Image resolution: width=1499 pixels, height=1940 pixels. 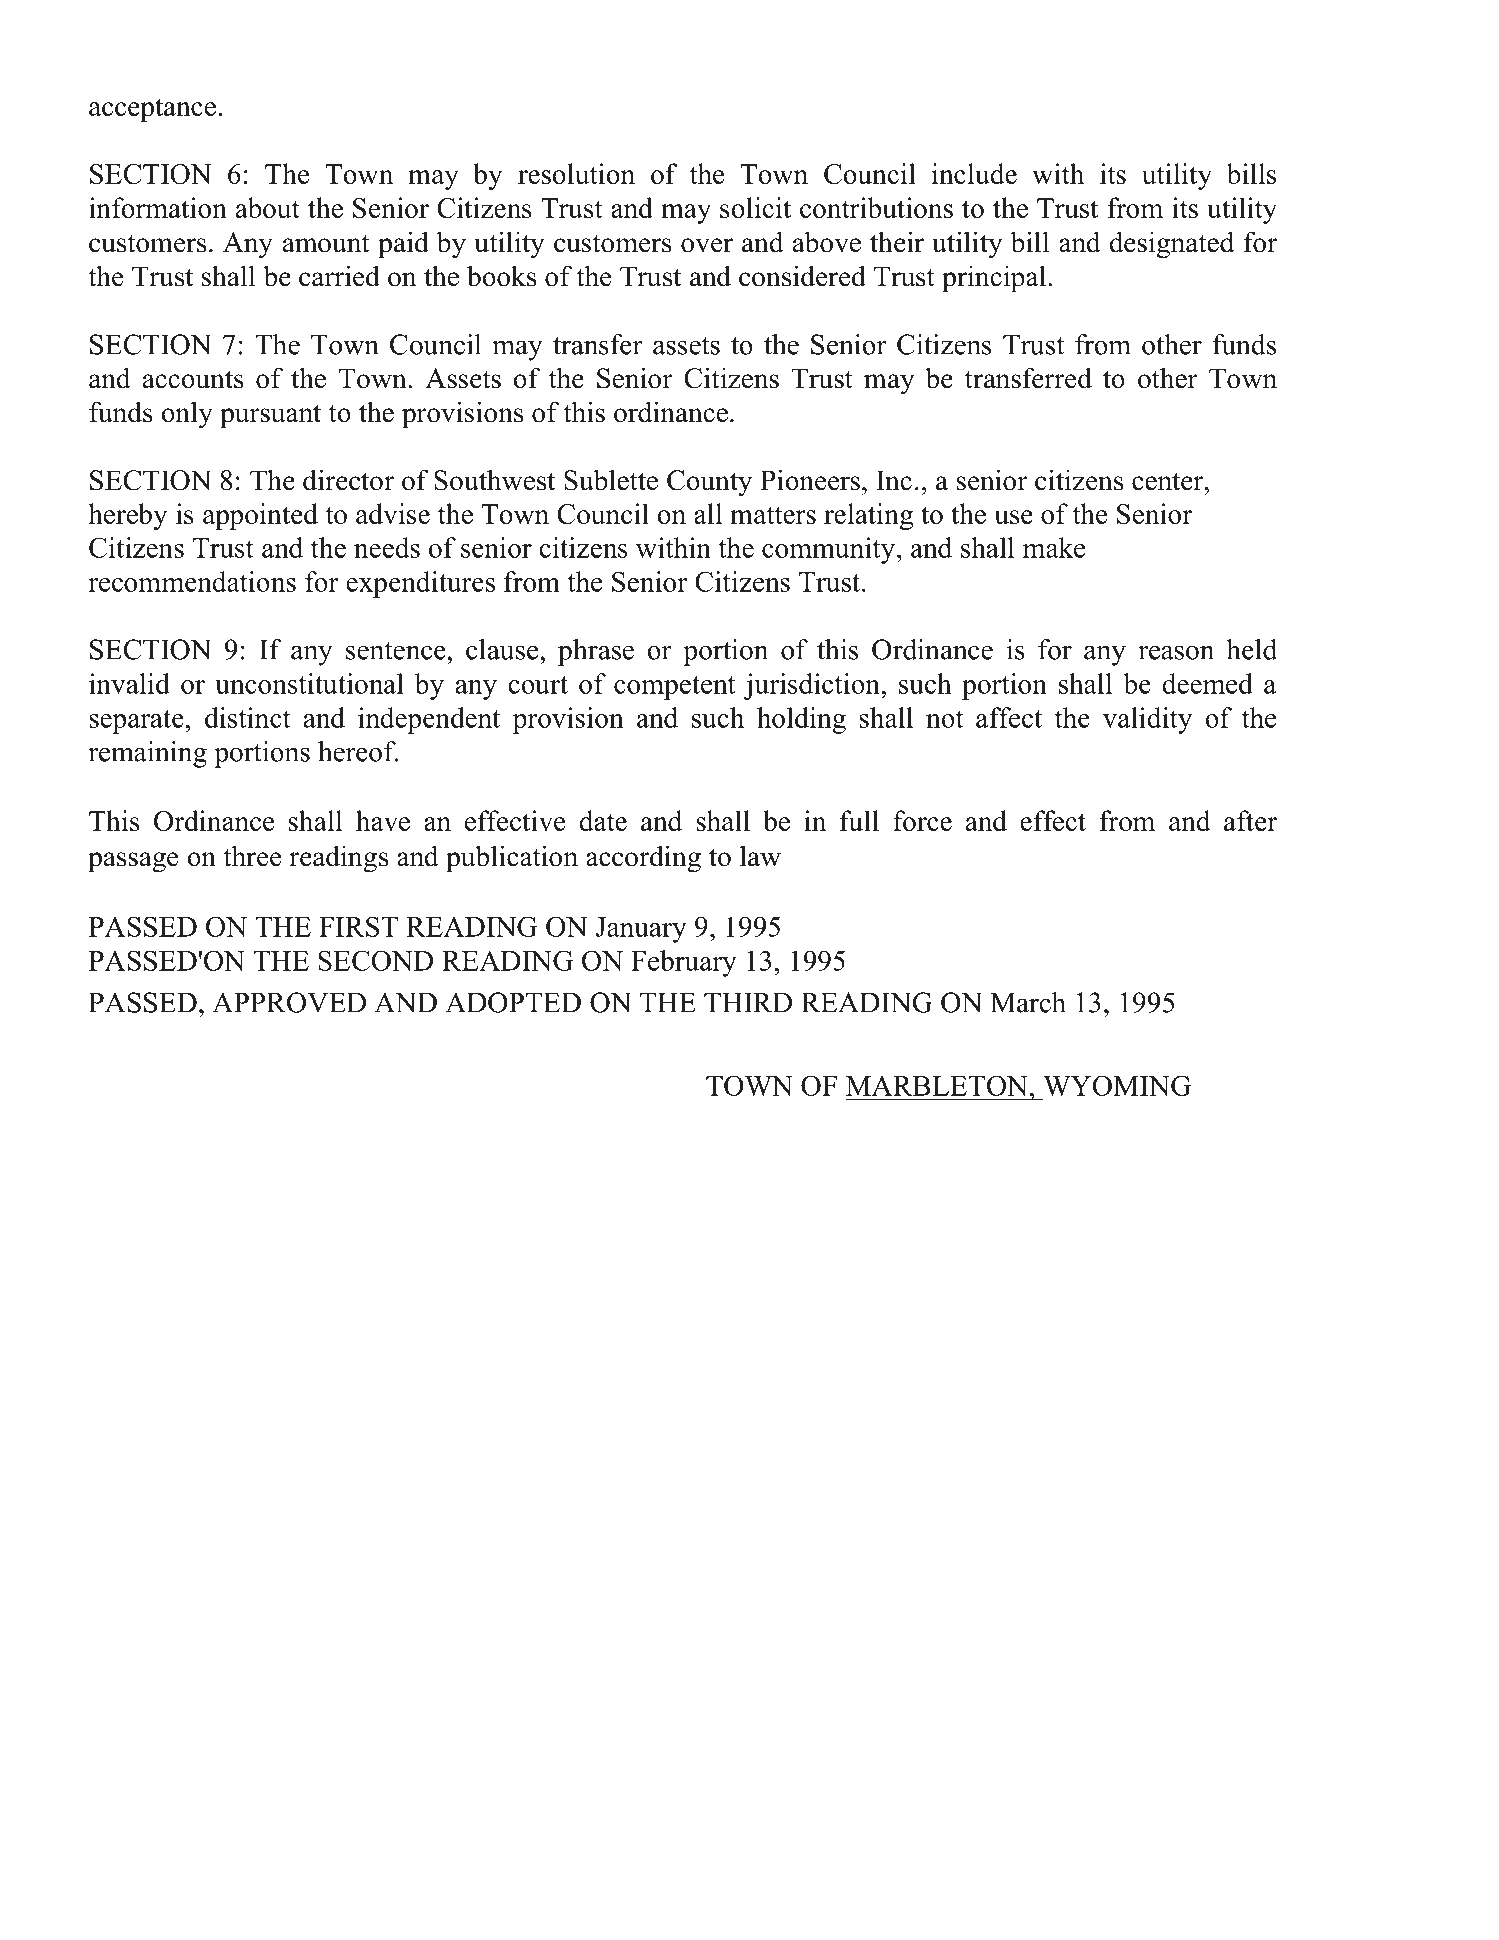 What do you see at coordinates (748, 1003) in the page?
I see `THIRD` at bounding box center [748, 1003].
